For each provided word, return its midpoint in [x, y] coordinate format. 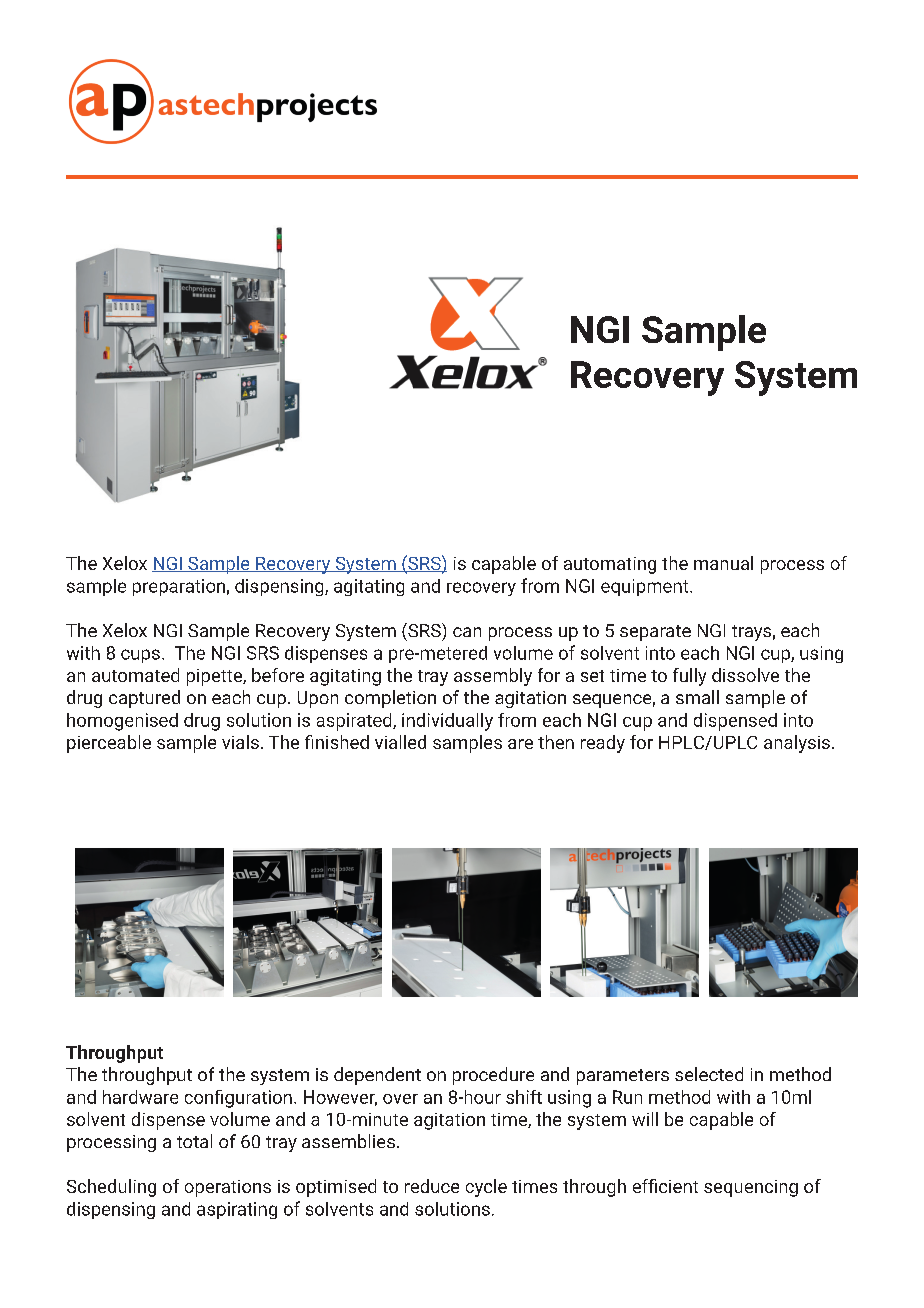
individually [447, 722]
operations [228, 1188]
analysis [797, 744]
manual [723, 563]
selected [709, 1074]
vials [240, 742]
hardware [140, 1097]
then [556, 742]
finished [337, 742]
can [467, 632]
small [697, 697]
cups [140, 656]
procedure [493, 1076]
